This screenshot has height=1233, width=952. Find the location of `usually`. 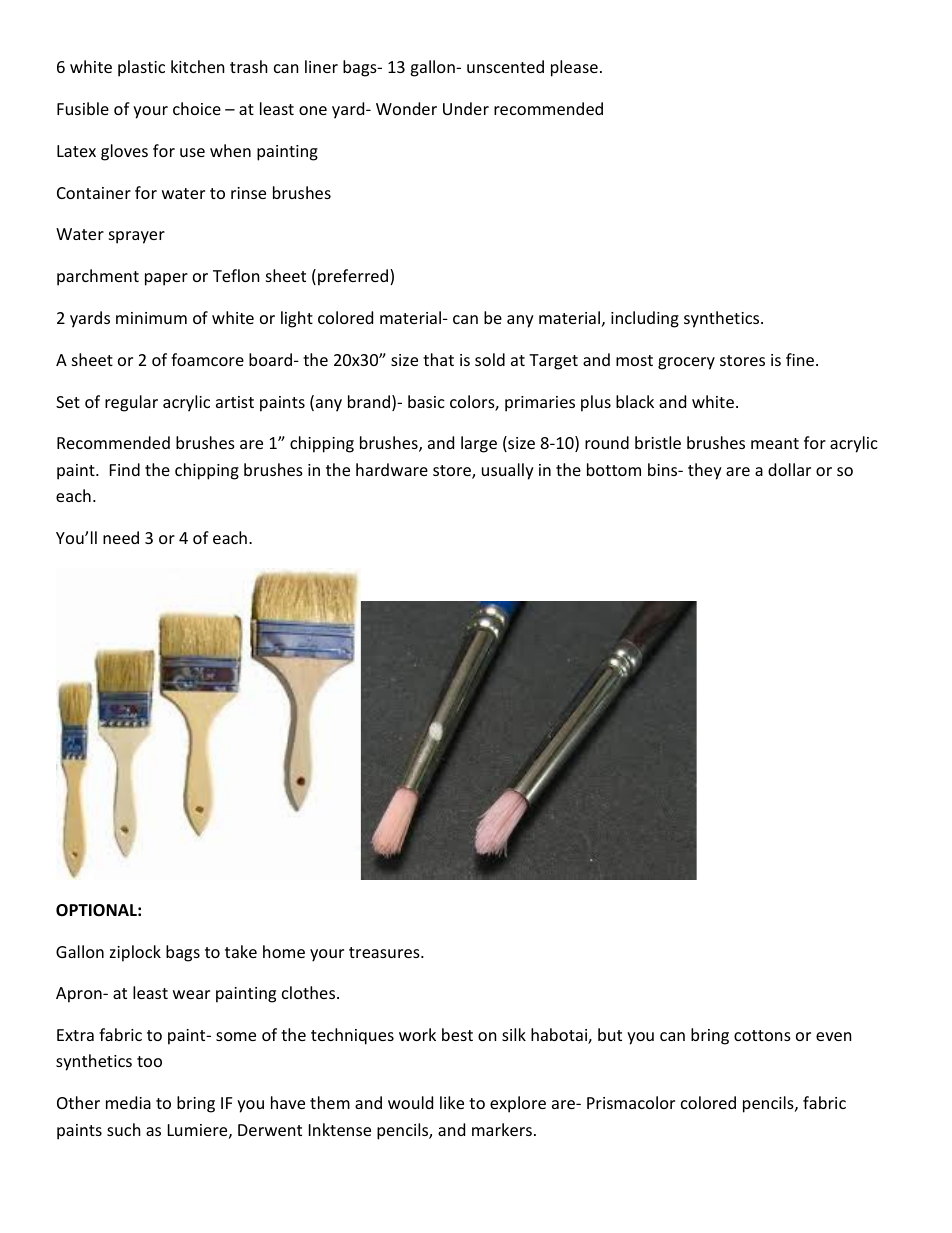

usually is located at coordinates (508, 471).
